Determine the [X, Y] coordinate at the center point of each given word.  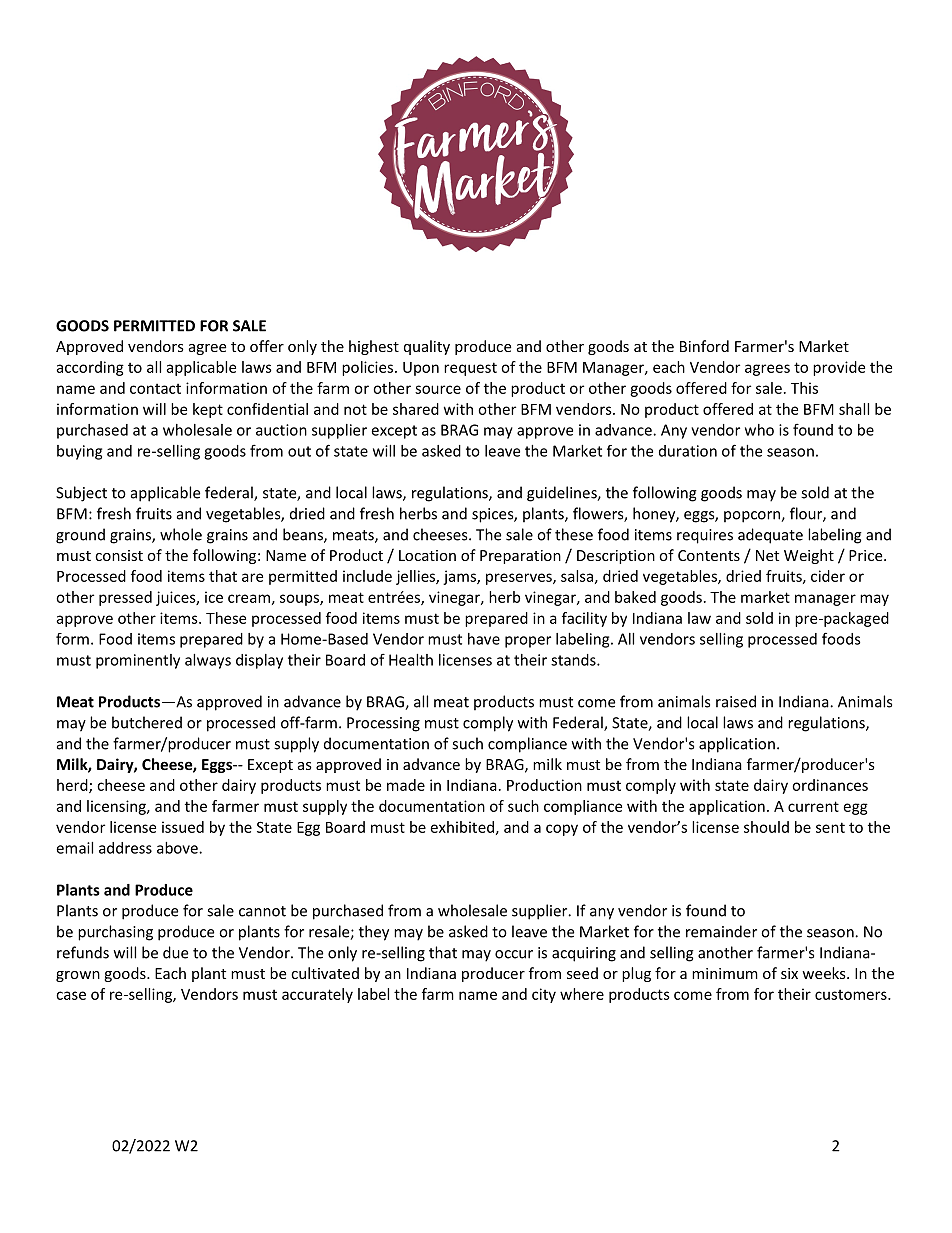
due [175, 952]
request [470, 369]
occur [514, 954]
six [789, 973]
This [804, 388]
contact [155, 389]
